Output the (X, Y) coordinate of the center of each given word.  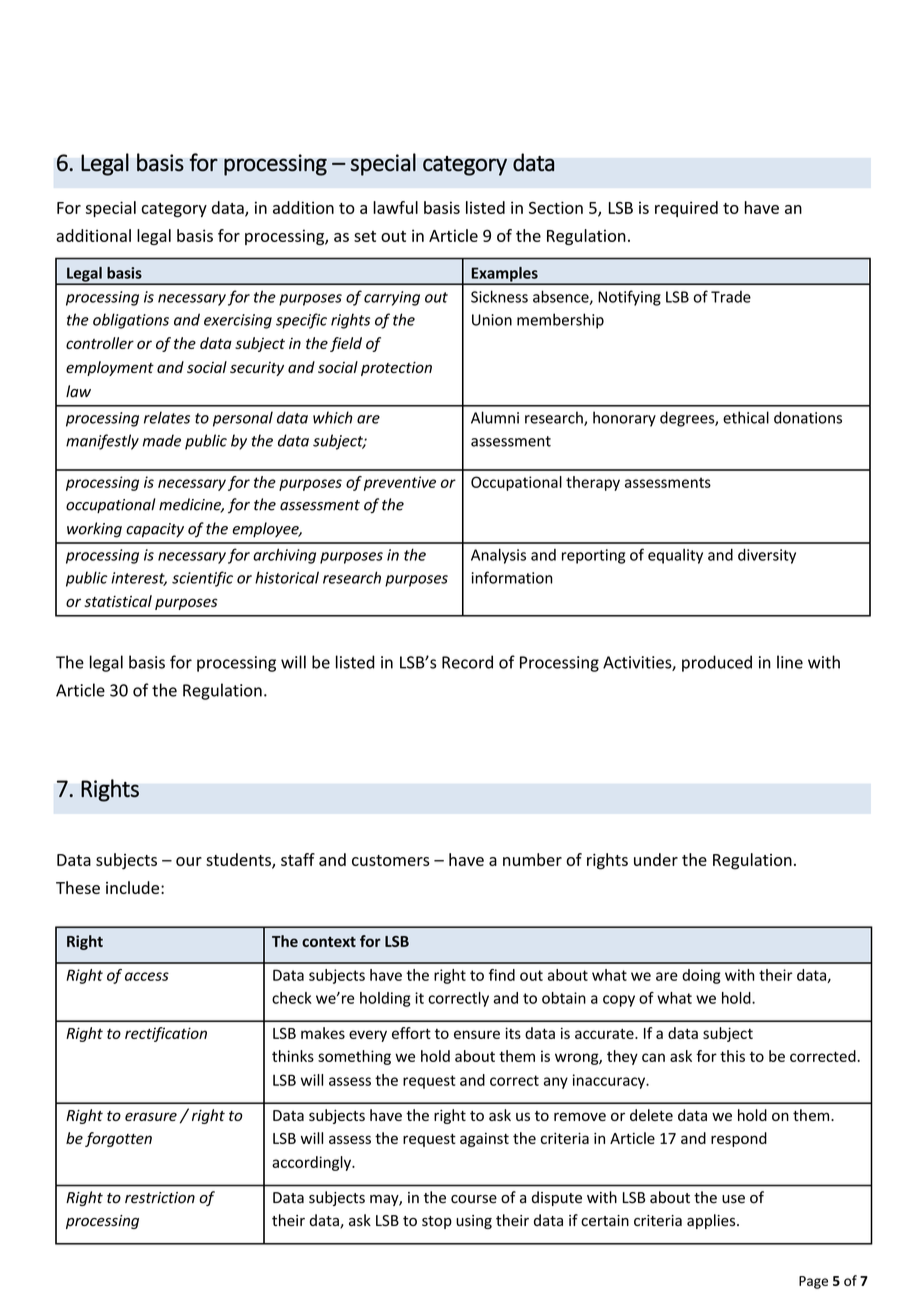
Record (467, 662)
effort (411, 1033)
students (239, 860)
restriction (160, 1198)
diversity (767, 556)
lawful (395, 207)
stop (437, 1222)
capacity (155, 530)
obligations (131, 321)
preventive (400, 483)
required (686, 209)
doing (701, 976)
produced (717, 663)
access (147, 976)
